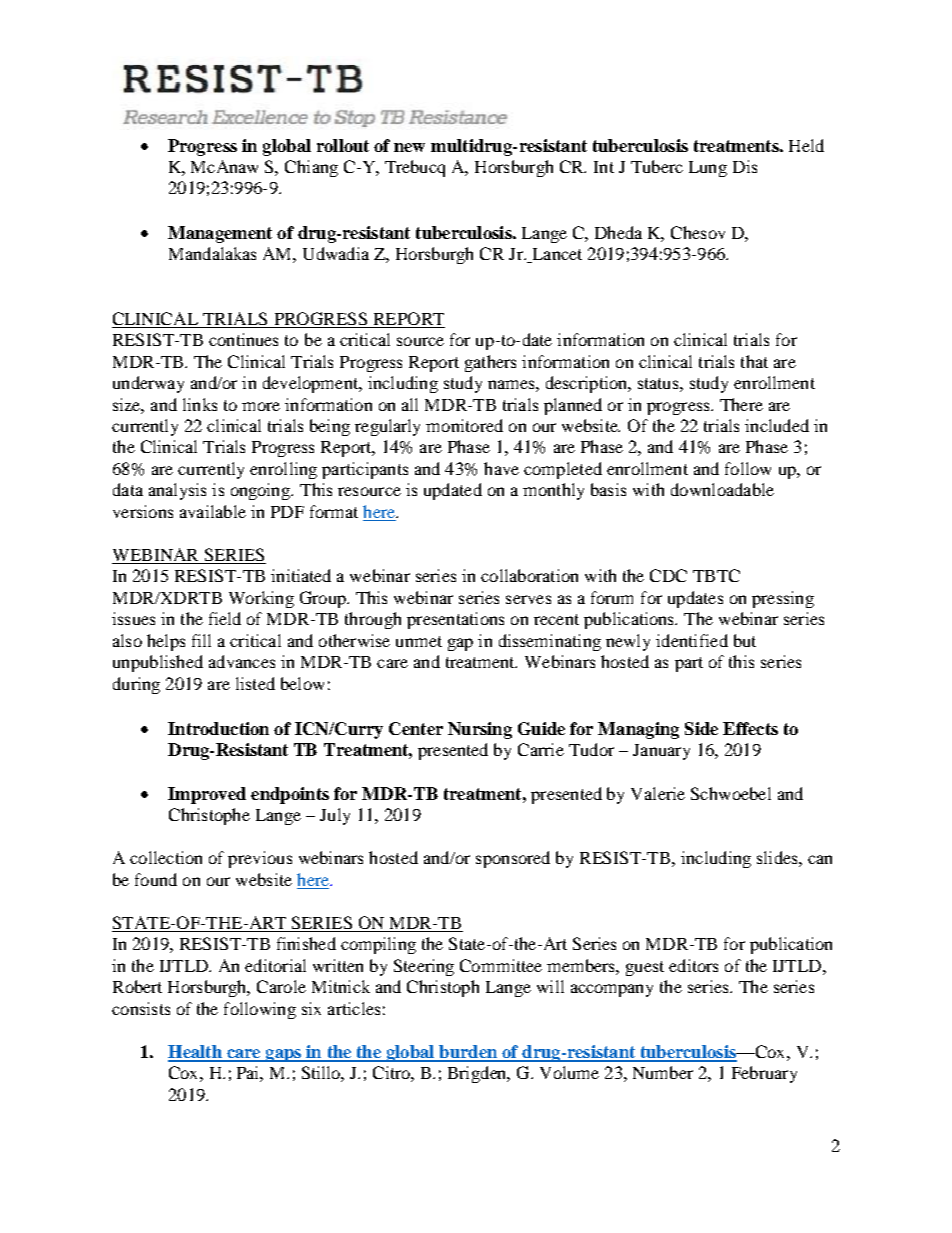 The width and height of the image is (952, 1233). Describe the element at coordinates (745, 640) in the image. I see `but` at that location.
